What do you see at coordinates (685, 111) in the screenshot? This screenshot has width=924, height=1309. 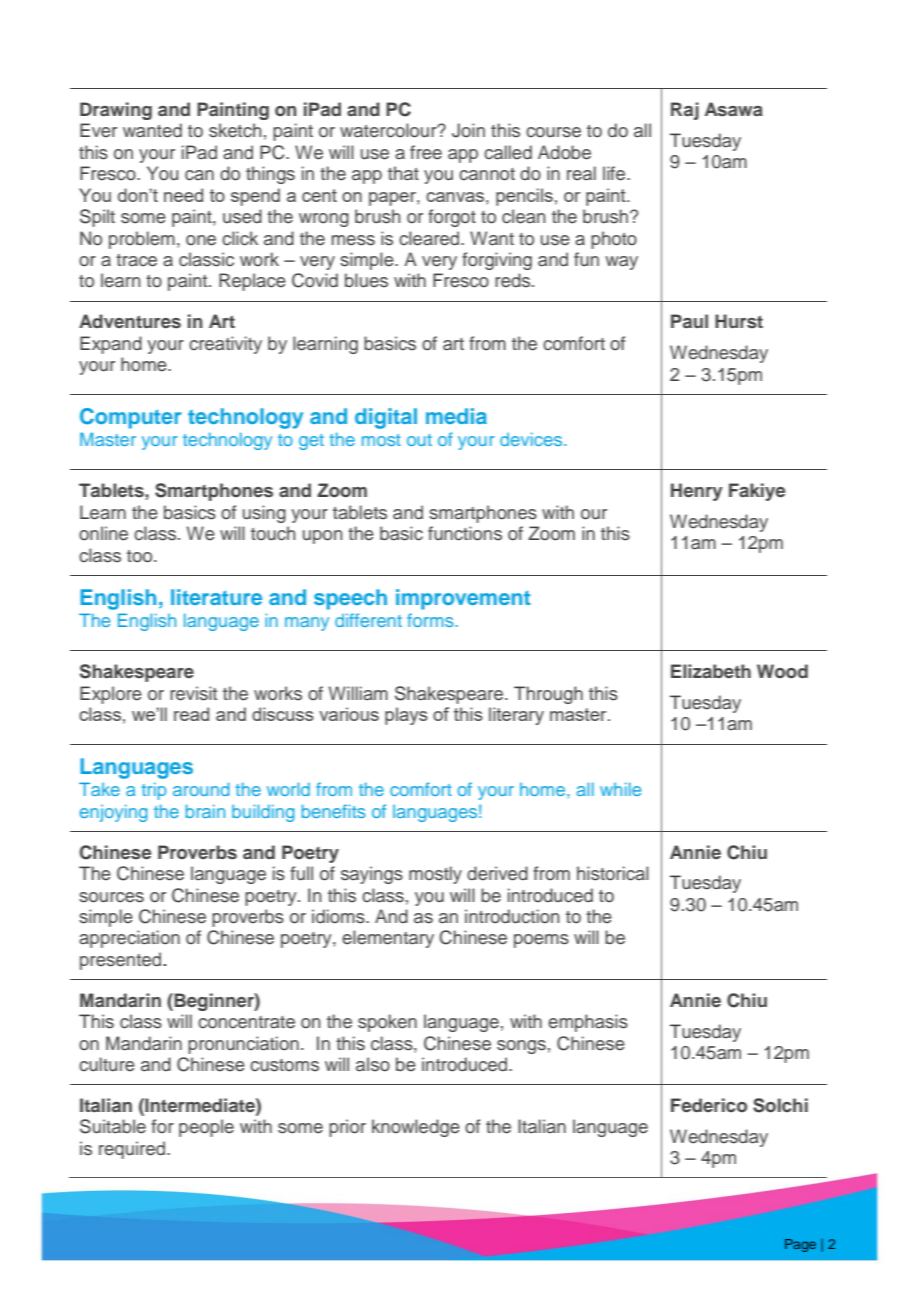 I see `Raj` at bounding box center [685, 111].
